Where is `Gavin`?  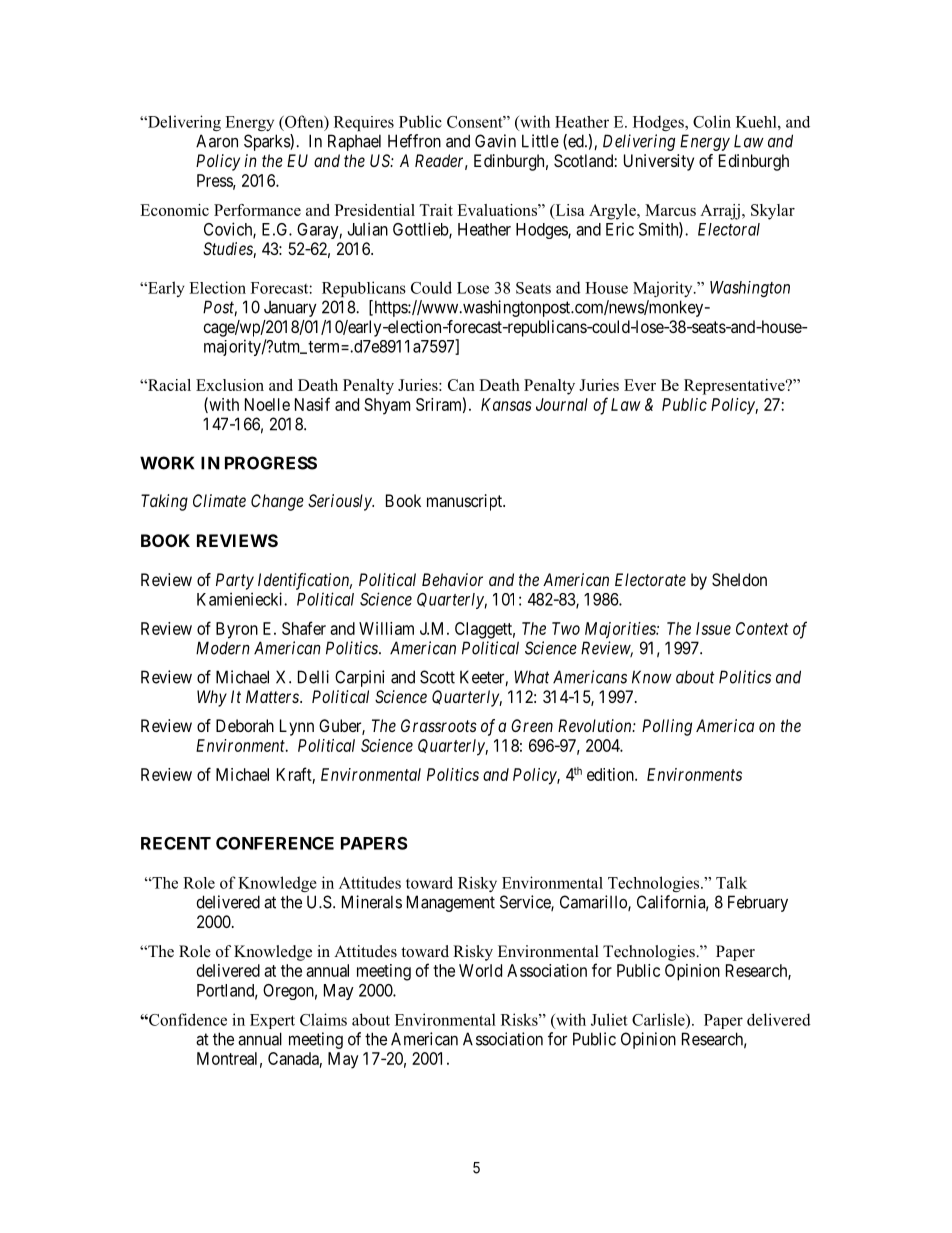 Gavin is located at coordinates (495, 141).
